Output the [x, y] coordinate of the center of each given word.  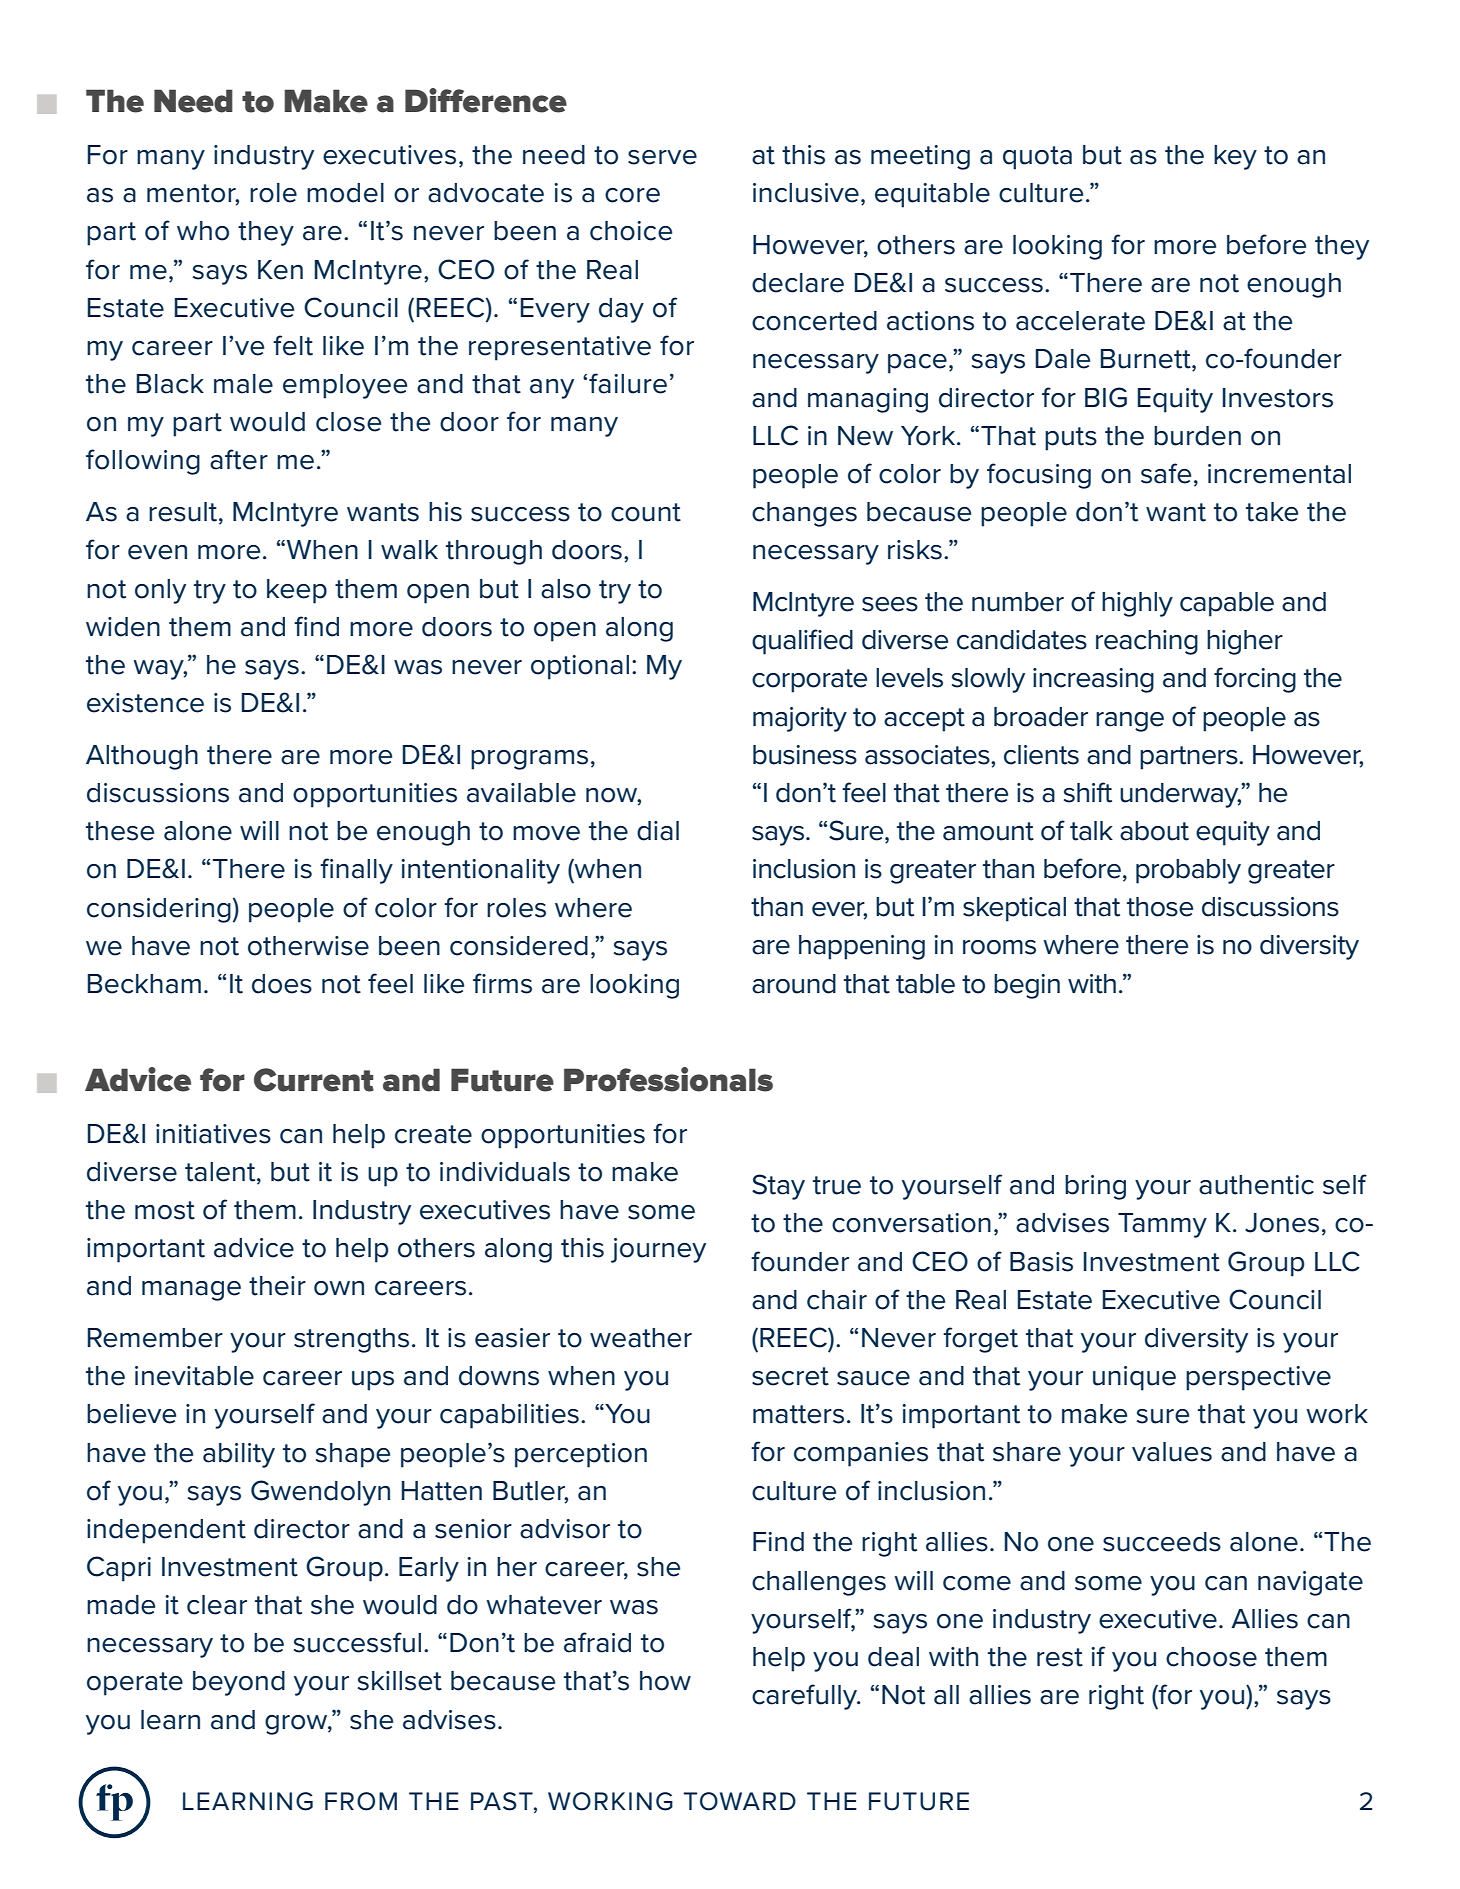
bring [1095, 1187]
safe [1166, 473]
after [239, 459]
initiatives [213, 1134]
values [1172, 1452]
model [345, 193]
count [646, 512]
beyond [239, 1683]
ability [239, 1455]
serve [662, 157]
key [1235, 157]
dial [658, 831]
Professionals [668, 1079]
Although [142, 757]
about [1154, 831]
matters [798, 1414]
